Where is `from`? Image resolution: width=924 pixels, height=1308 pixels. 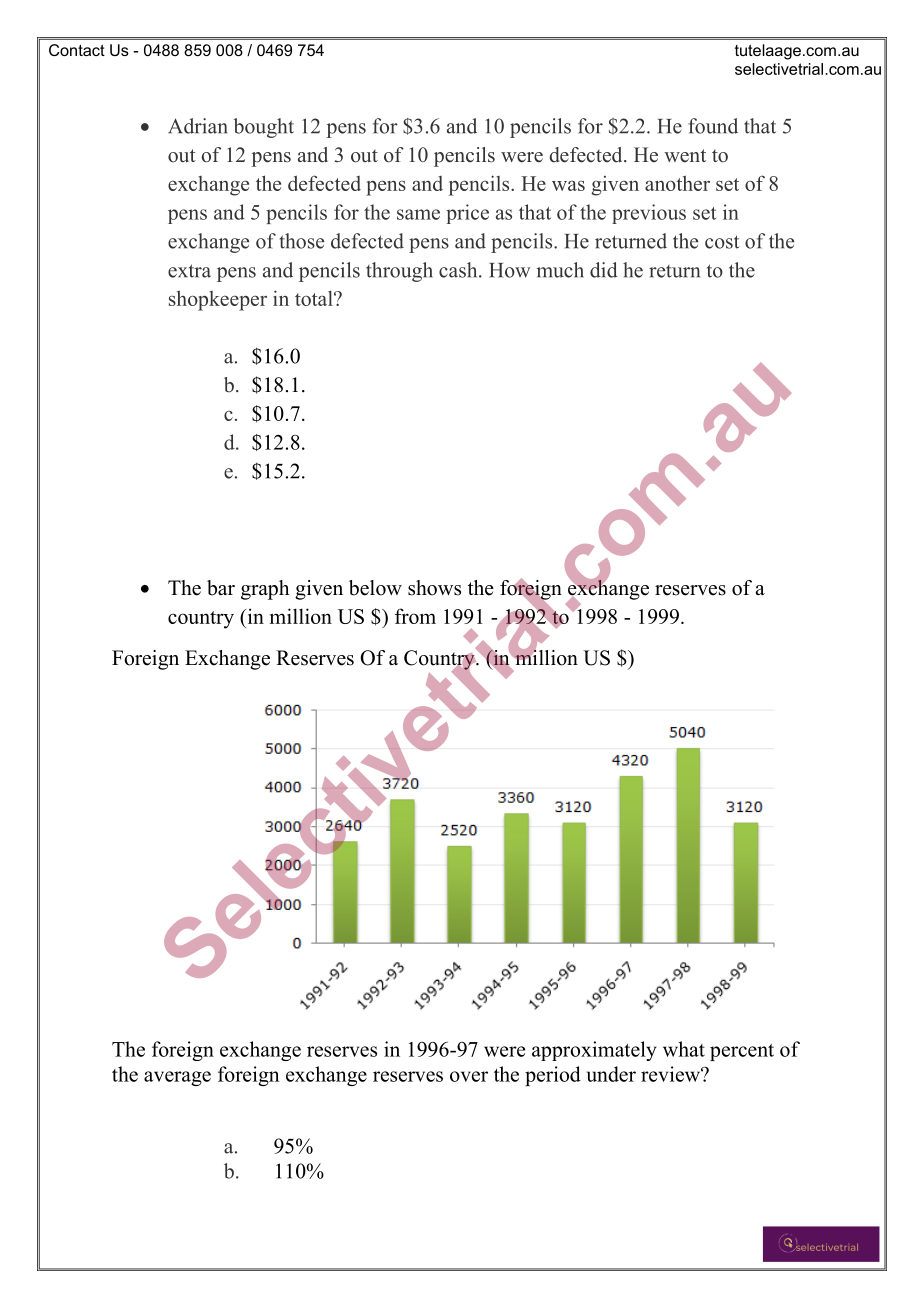 from is located at coordinates (415, 616).
